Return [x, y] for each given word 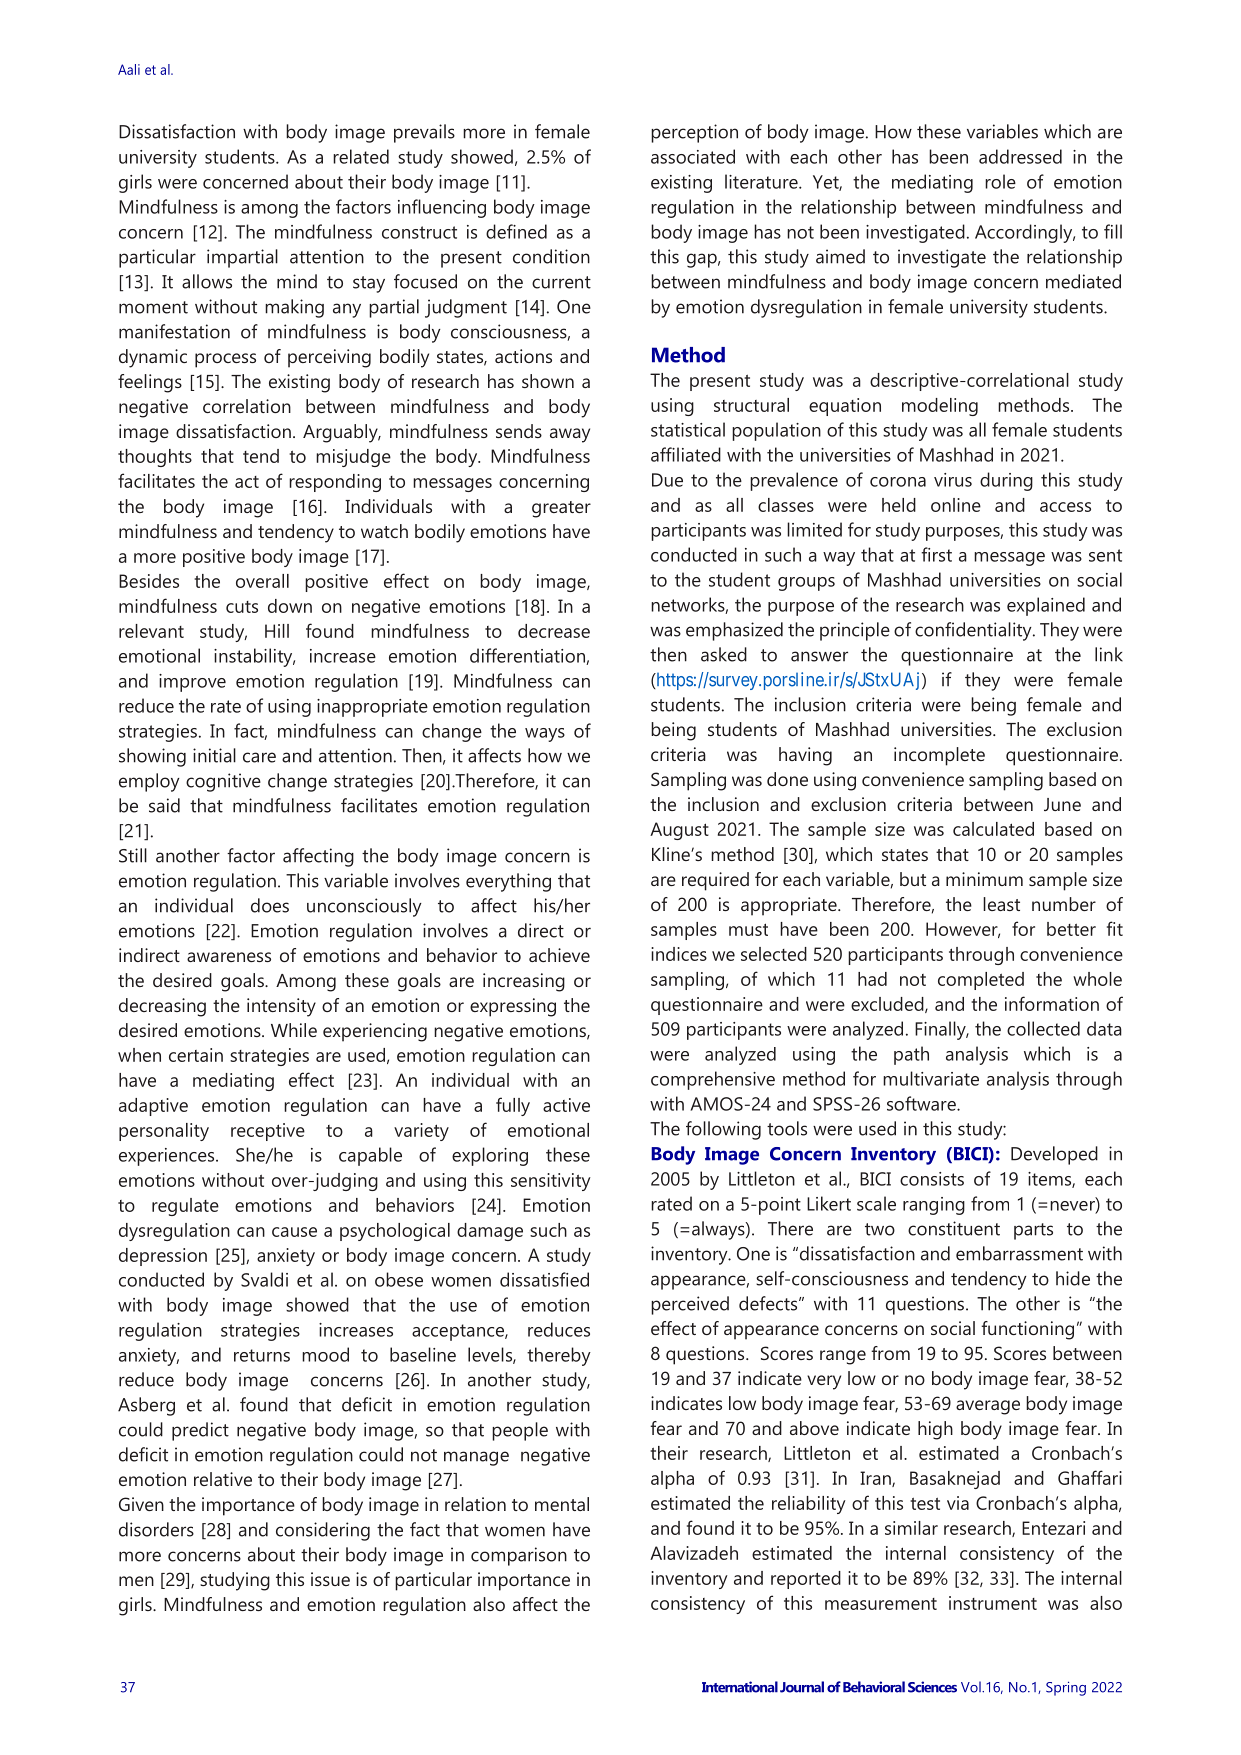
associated [693, 156]
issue [330, 1579]
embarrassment [1019, 1253]
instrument [993, 1603]
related [361, 156]
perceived [690, 1305]
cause [294, 1232]
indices [679, 954]
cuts [242, 607]
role [1000, 181]
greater [561, 509]
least [1001, 904]
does [270, 905]
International [740, 1687]
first [936, 554]
